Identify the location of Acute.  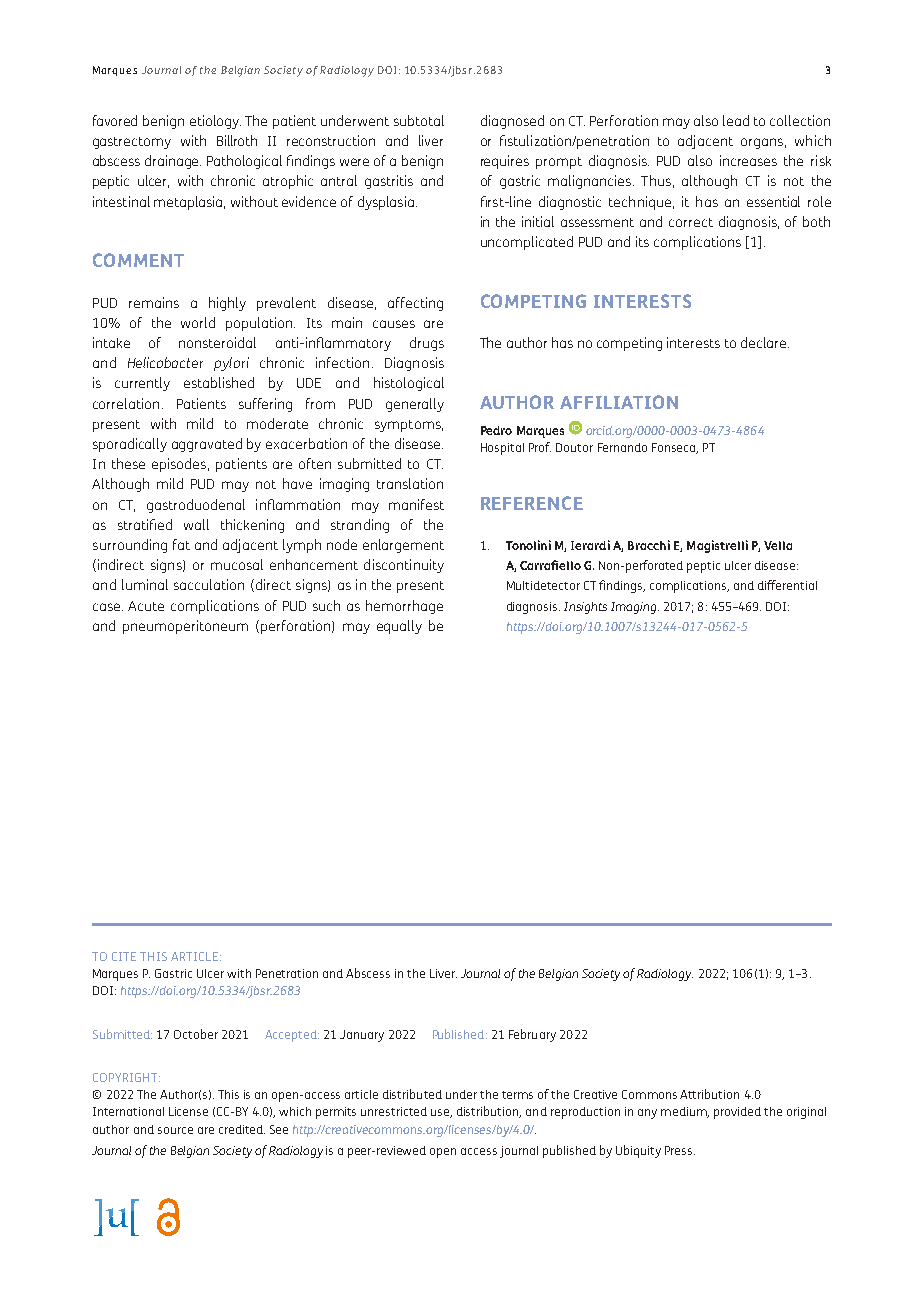
(146, 606).
